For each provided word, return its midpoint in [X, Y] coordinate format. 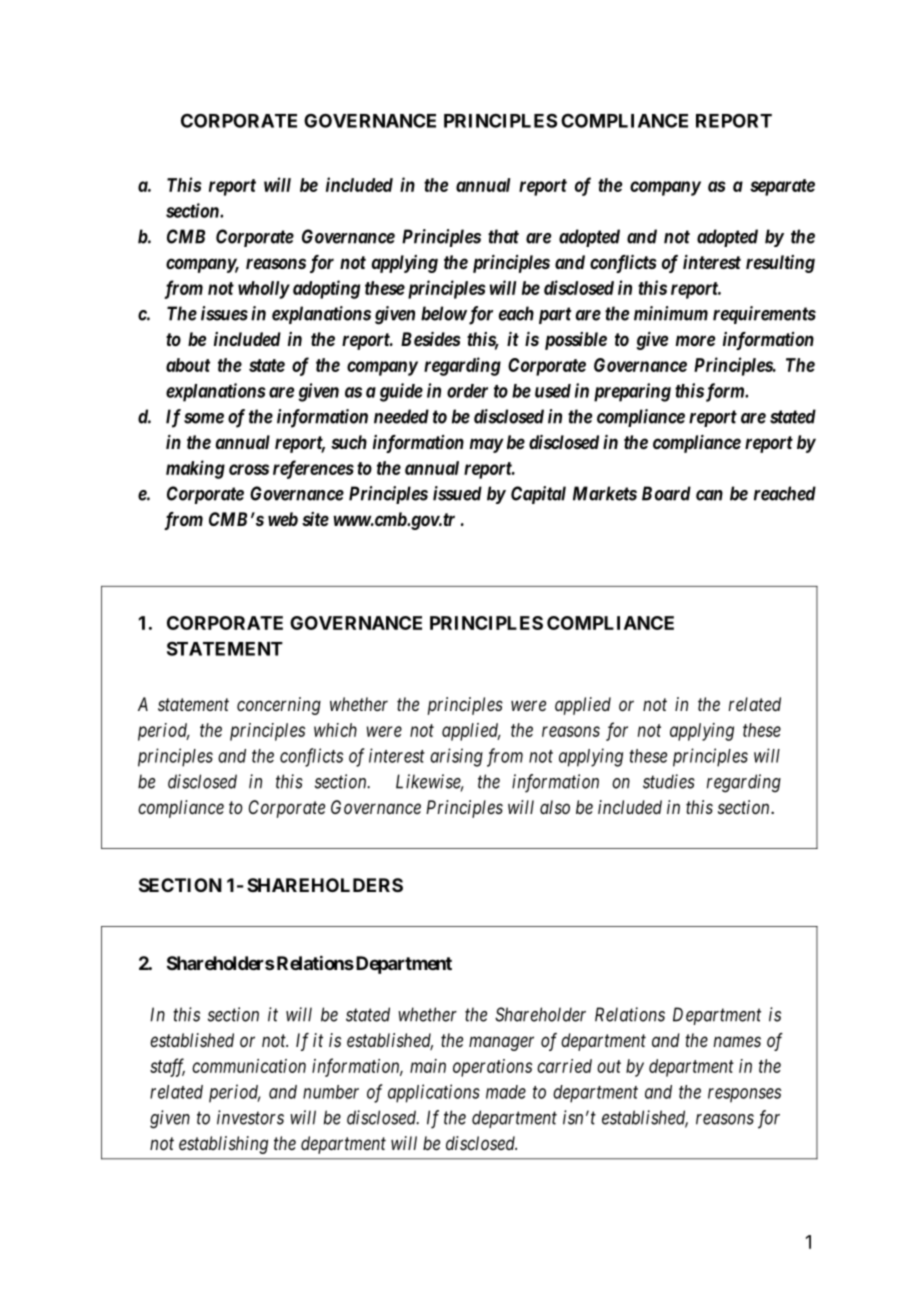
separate [782, 187]
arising [456, 757]
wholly [264, 290]
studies [669, 781]
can [709, 495]
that [503, 236]
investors [250, 1117]
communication [249, 1066]
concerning [279, 706]
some [204, 418]
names [737, 1041]
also [555, 807]
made [506, 1092]
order [467, 391]
